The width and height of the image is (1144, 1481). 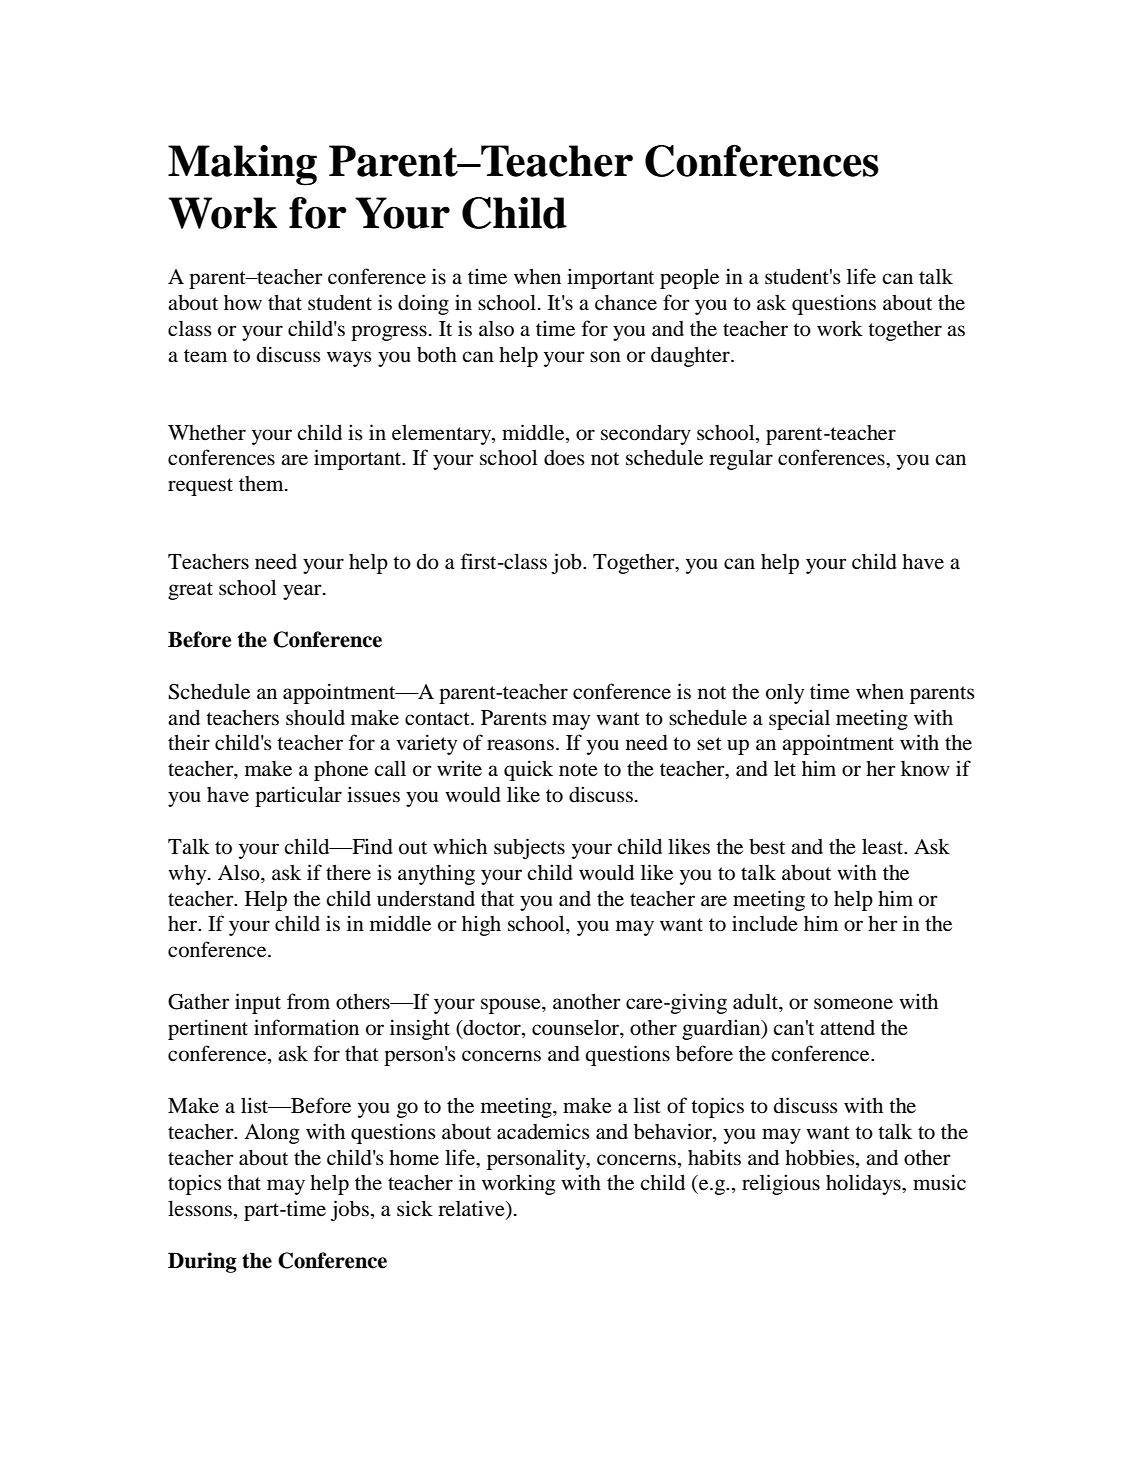 I want to click on subjects, so click(x=529, y=848).
